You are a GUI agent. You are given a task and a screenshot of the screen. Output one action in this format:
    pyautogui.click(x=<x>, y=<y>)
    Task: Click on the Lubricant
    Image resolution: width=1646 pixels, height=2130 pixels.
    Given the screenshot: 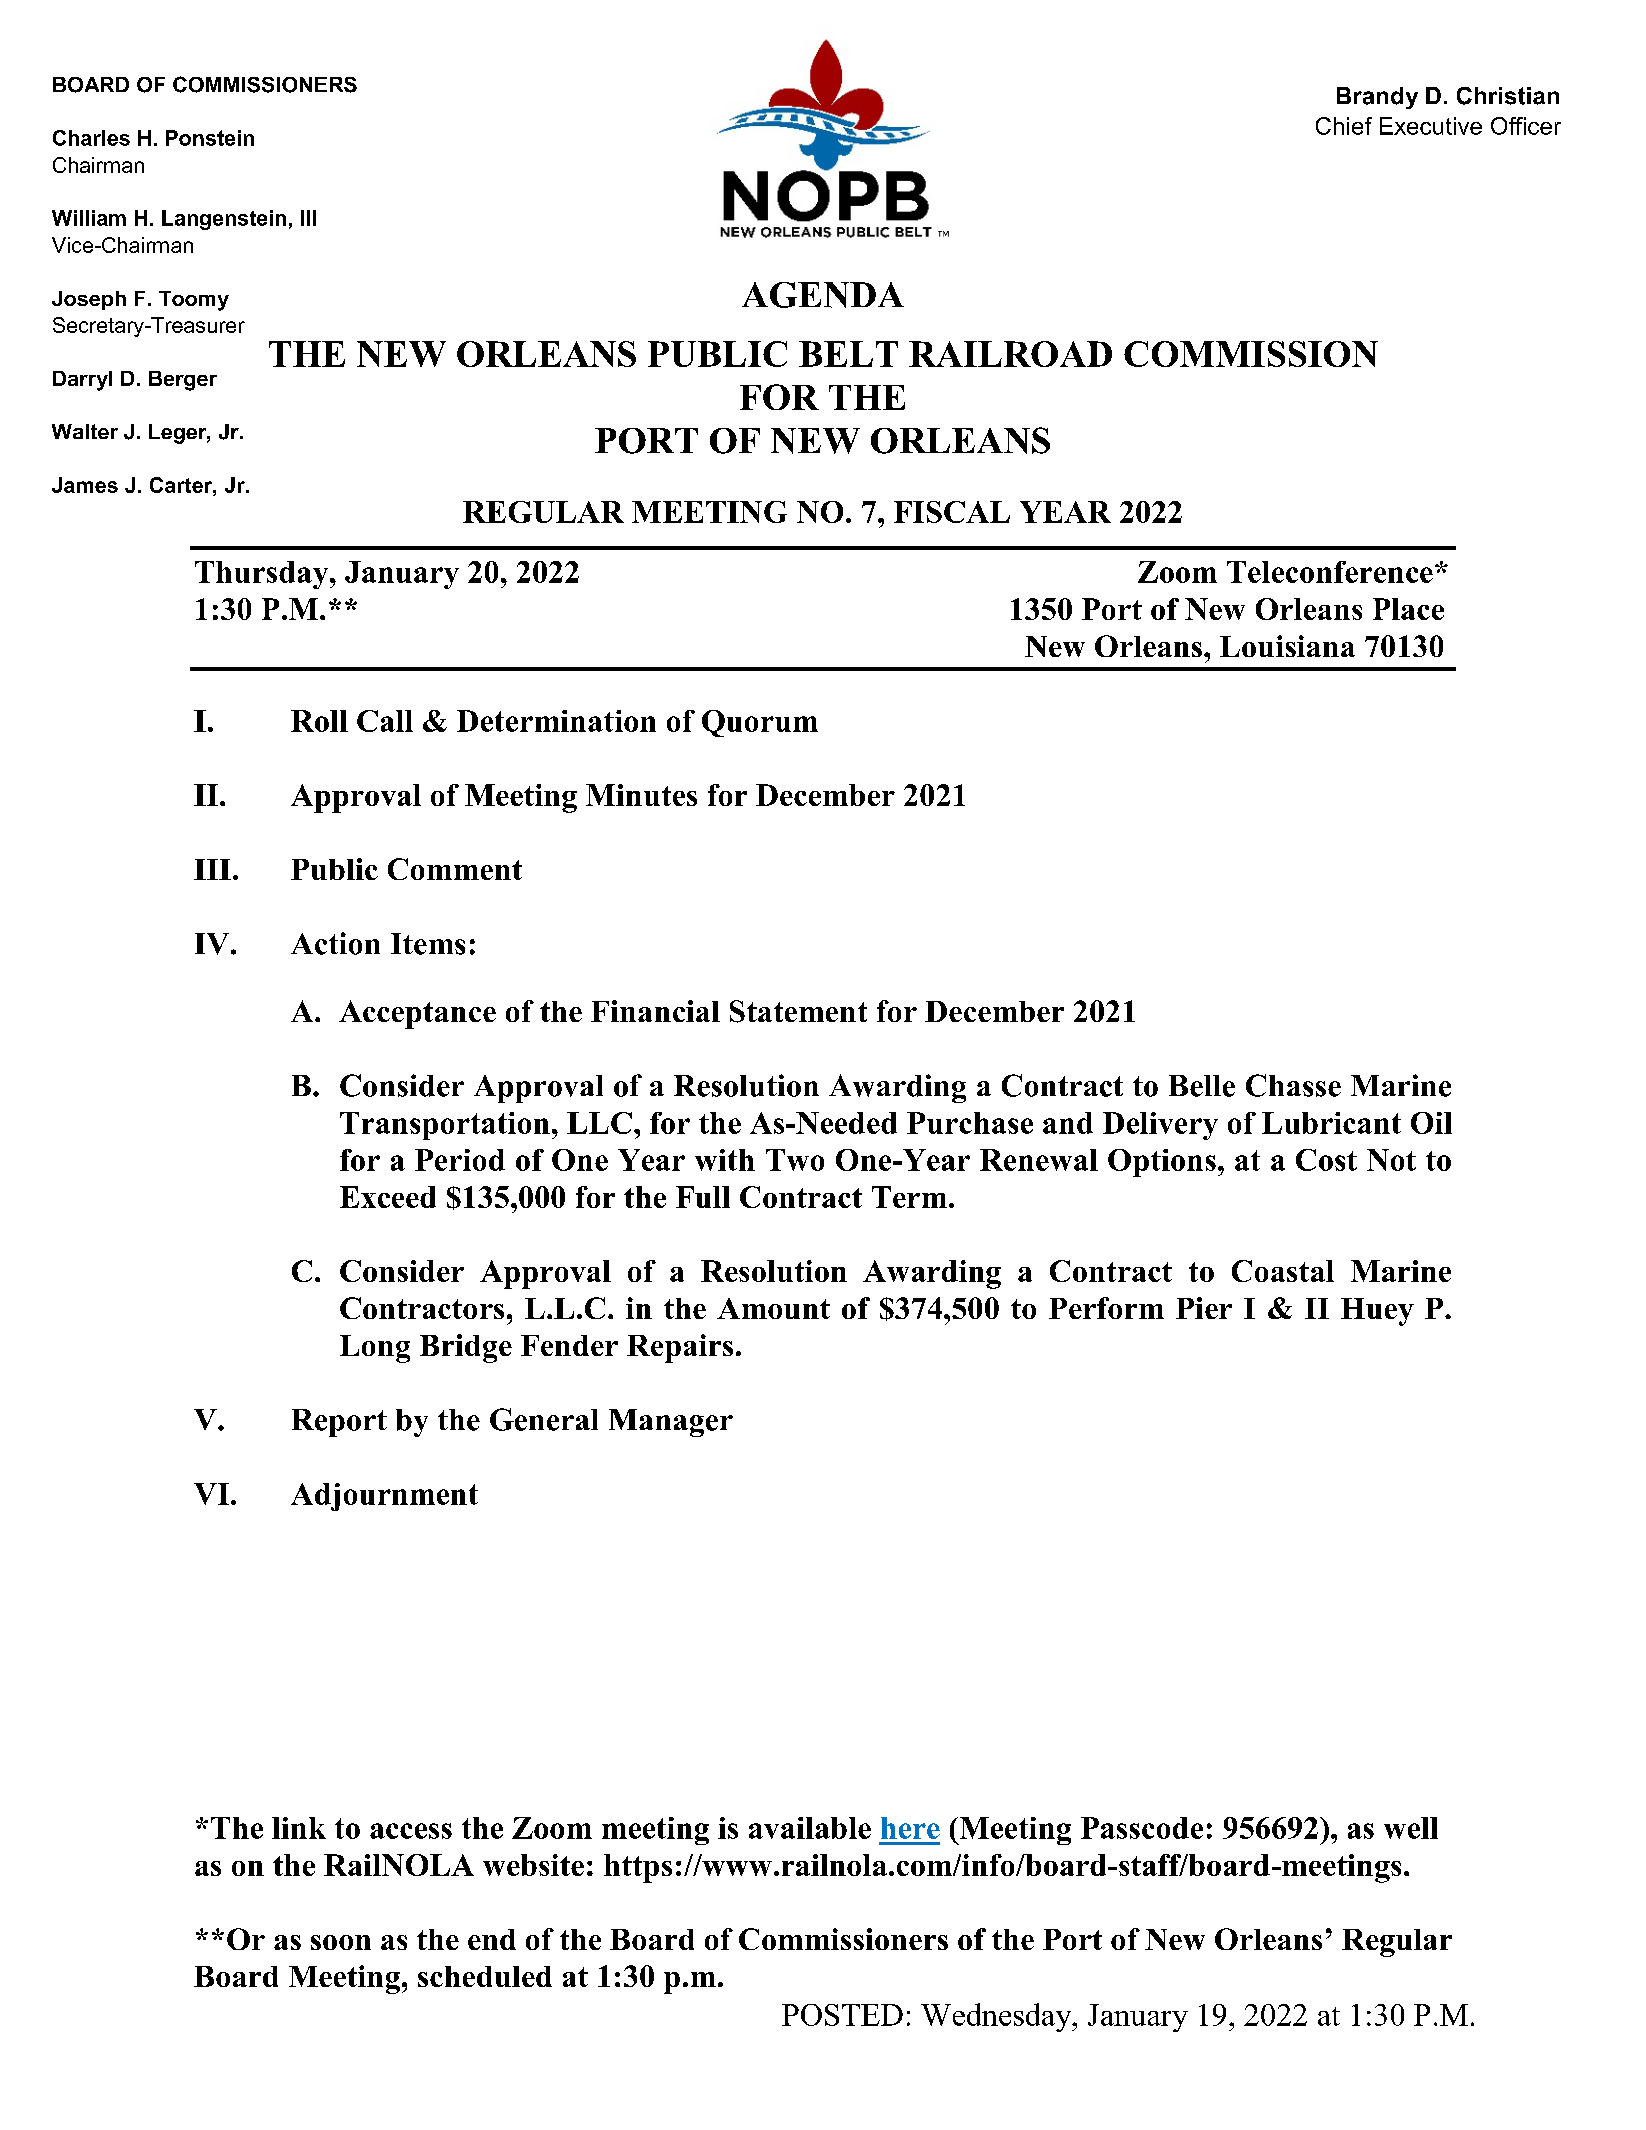 What is the action you would take?
    pyautogui.click(x=1331, y=1123)
